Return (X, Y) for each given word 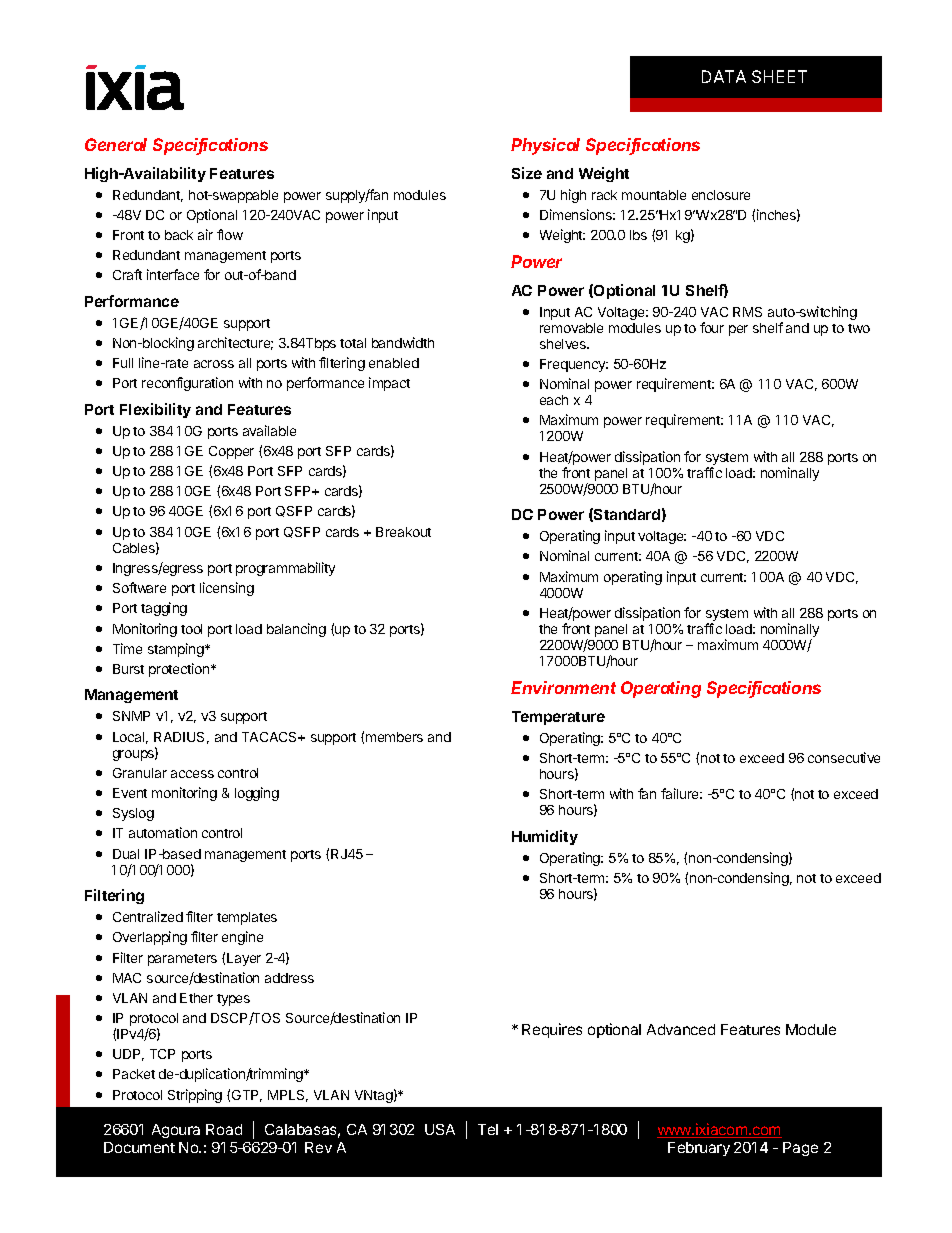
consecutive (844, 757)
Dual (126, 854)
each (554, 400)
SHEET (779, 76)
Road (224, 1129)
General (116, 144)
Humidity (545, 837)
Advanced (681, 1029)
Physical (545, 146)
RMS (747, 312)
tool (191, 629)
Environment (563, 687)
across (214, 364)
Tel (488, 1129)
